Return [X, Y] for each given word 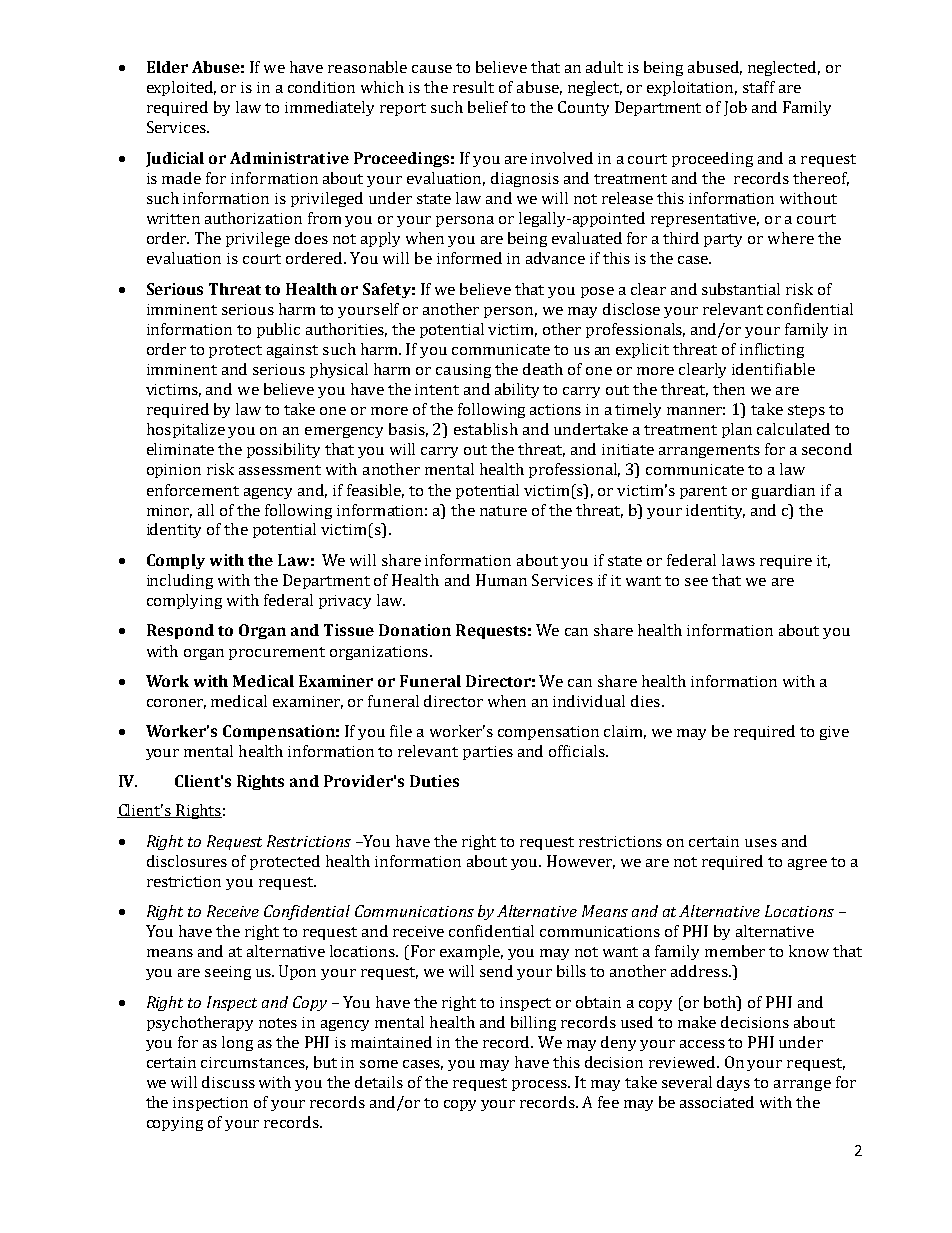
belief [488, 107]
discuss [228, 1082]
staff [759, 87]
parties [488, 753]
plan [737, 430]
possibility [283, 450]
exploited [181, 88]
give [834, 733]
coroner [176, 704]
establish [486, 429]
